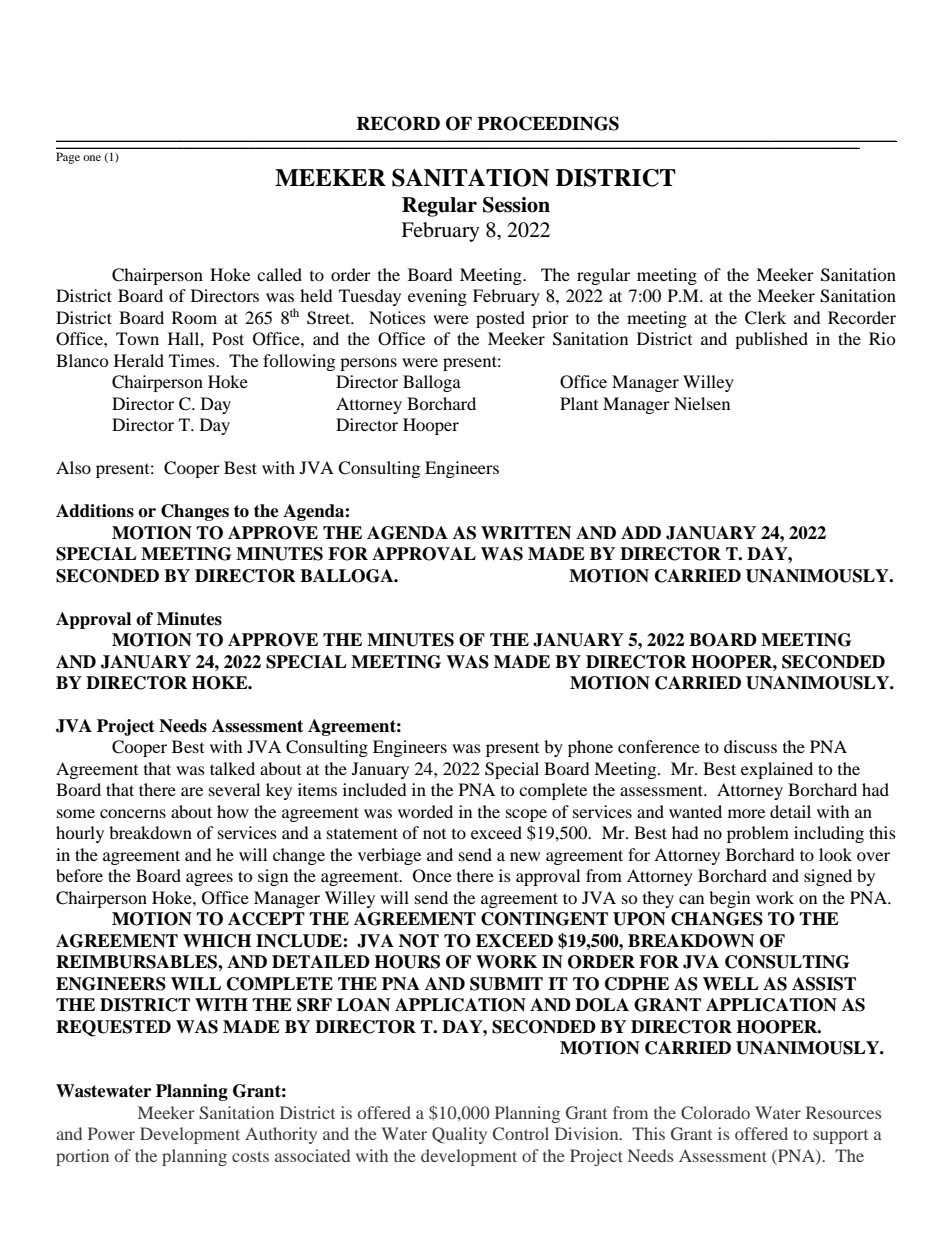  I want to click on agrees, so click(209, 879).
